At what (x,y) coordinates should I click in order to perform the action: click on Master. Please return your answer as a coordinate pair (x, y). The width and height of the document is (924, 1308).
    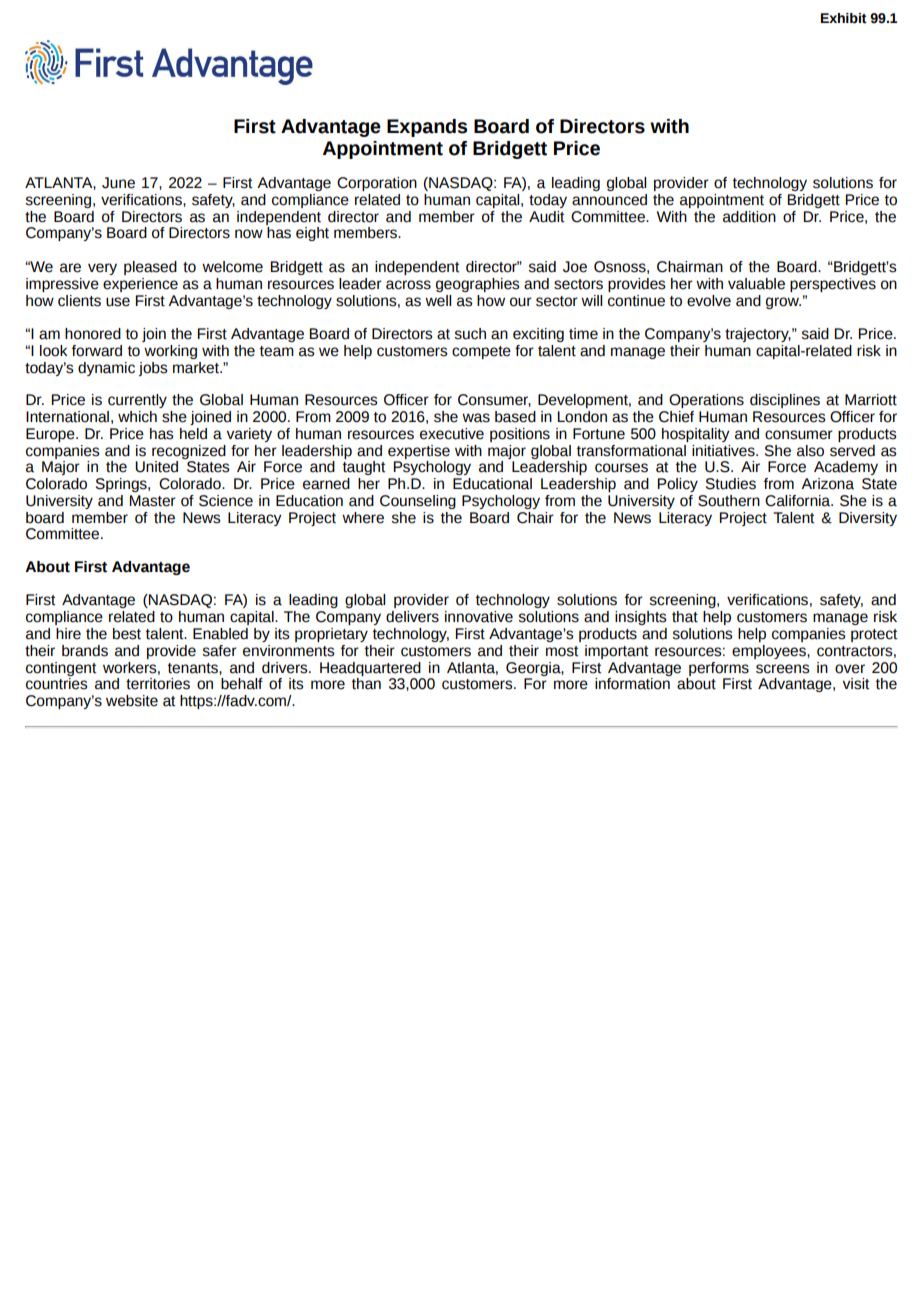
    Looking at the image, I should click on (153, 501).
